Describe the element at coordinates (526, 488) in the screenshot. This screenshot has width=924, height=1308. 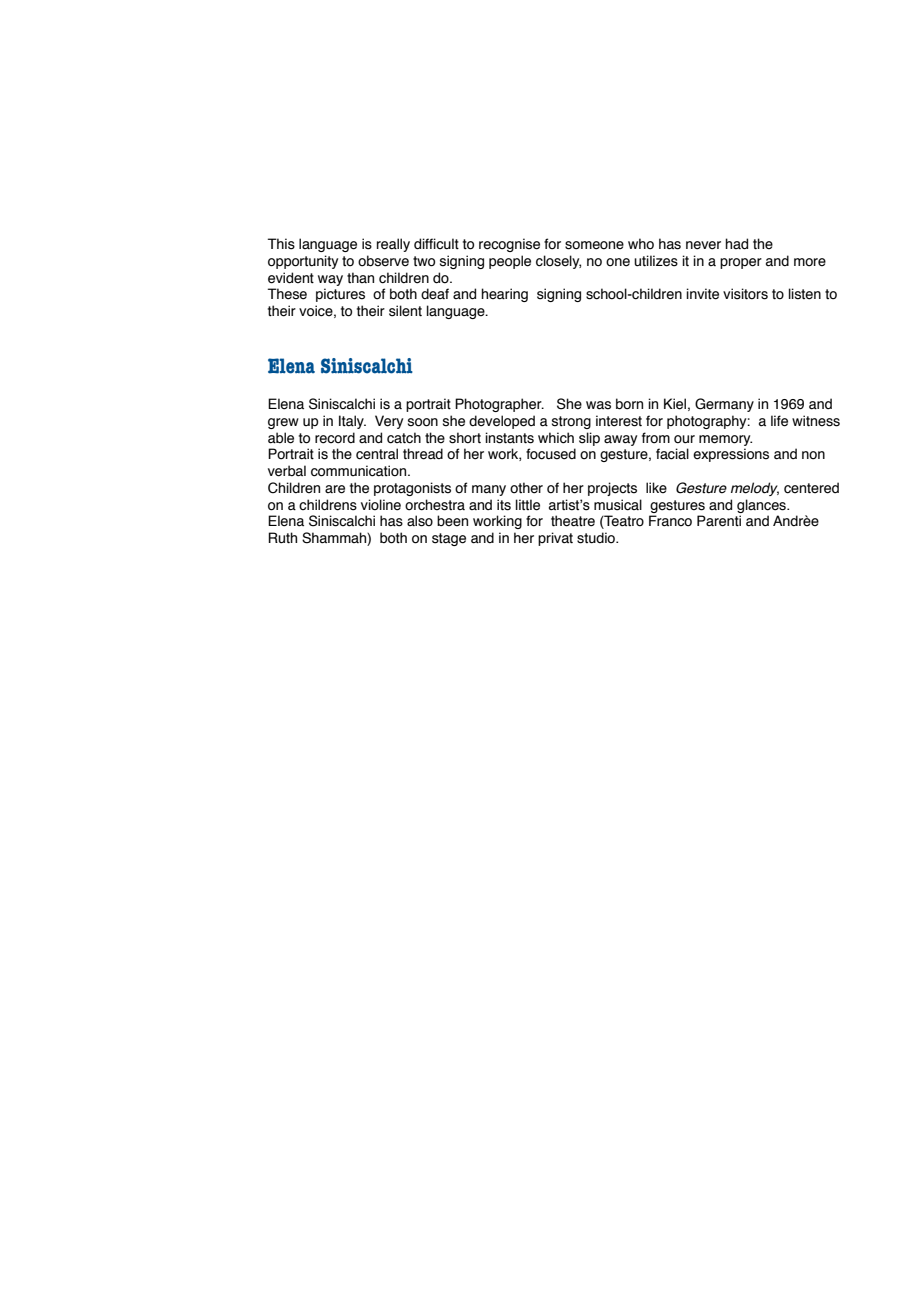
I see `other` at that location.
